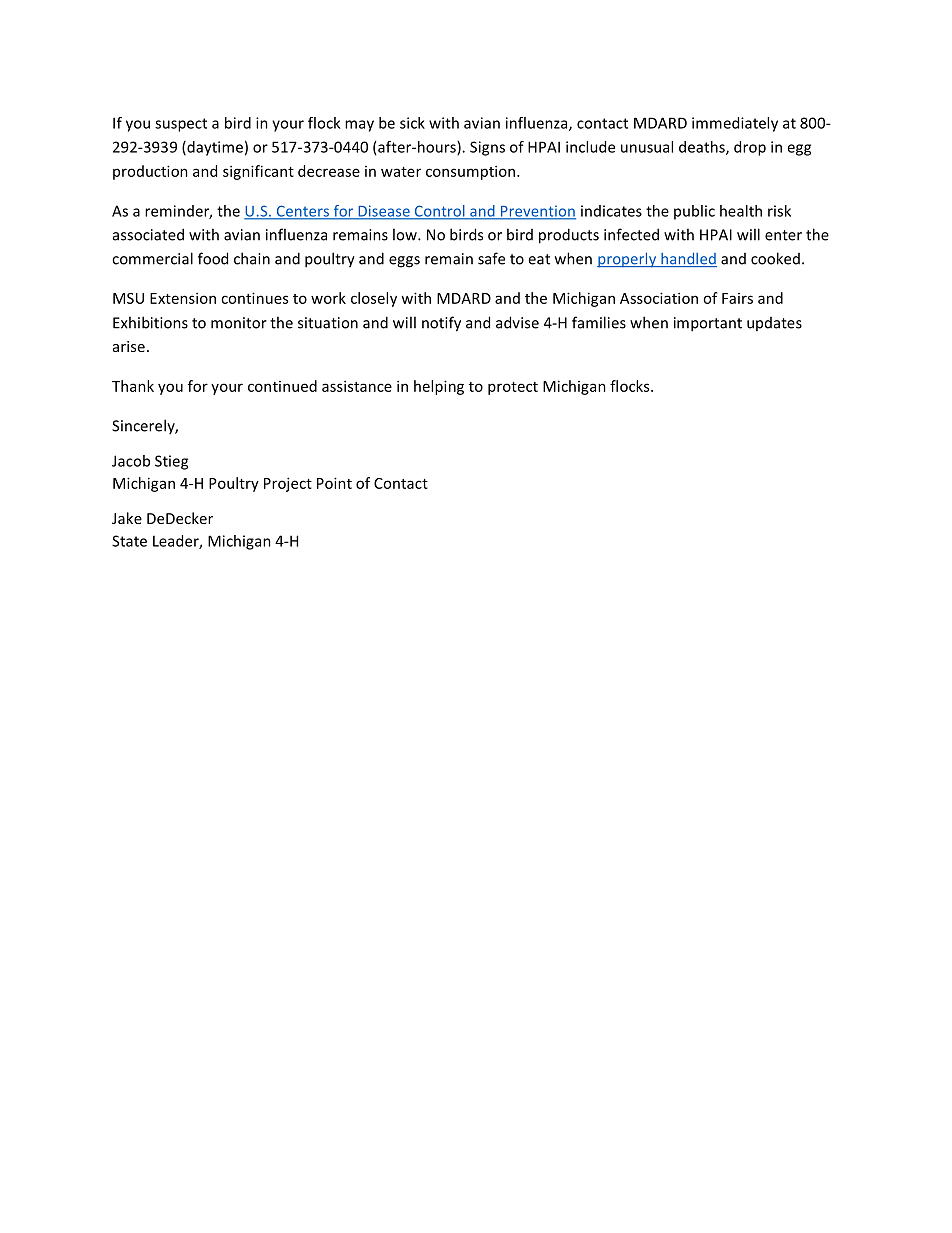 Image resolution: width=952 pixels, height=1233 pixels. Describe the element at coordinates (127, 518) in the image. I see `Jake` at that location.
